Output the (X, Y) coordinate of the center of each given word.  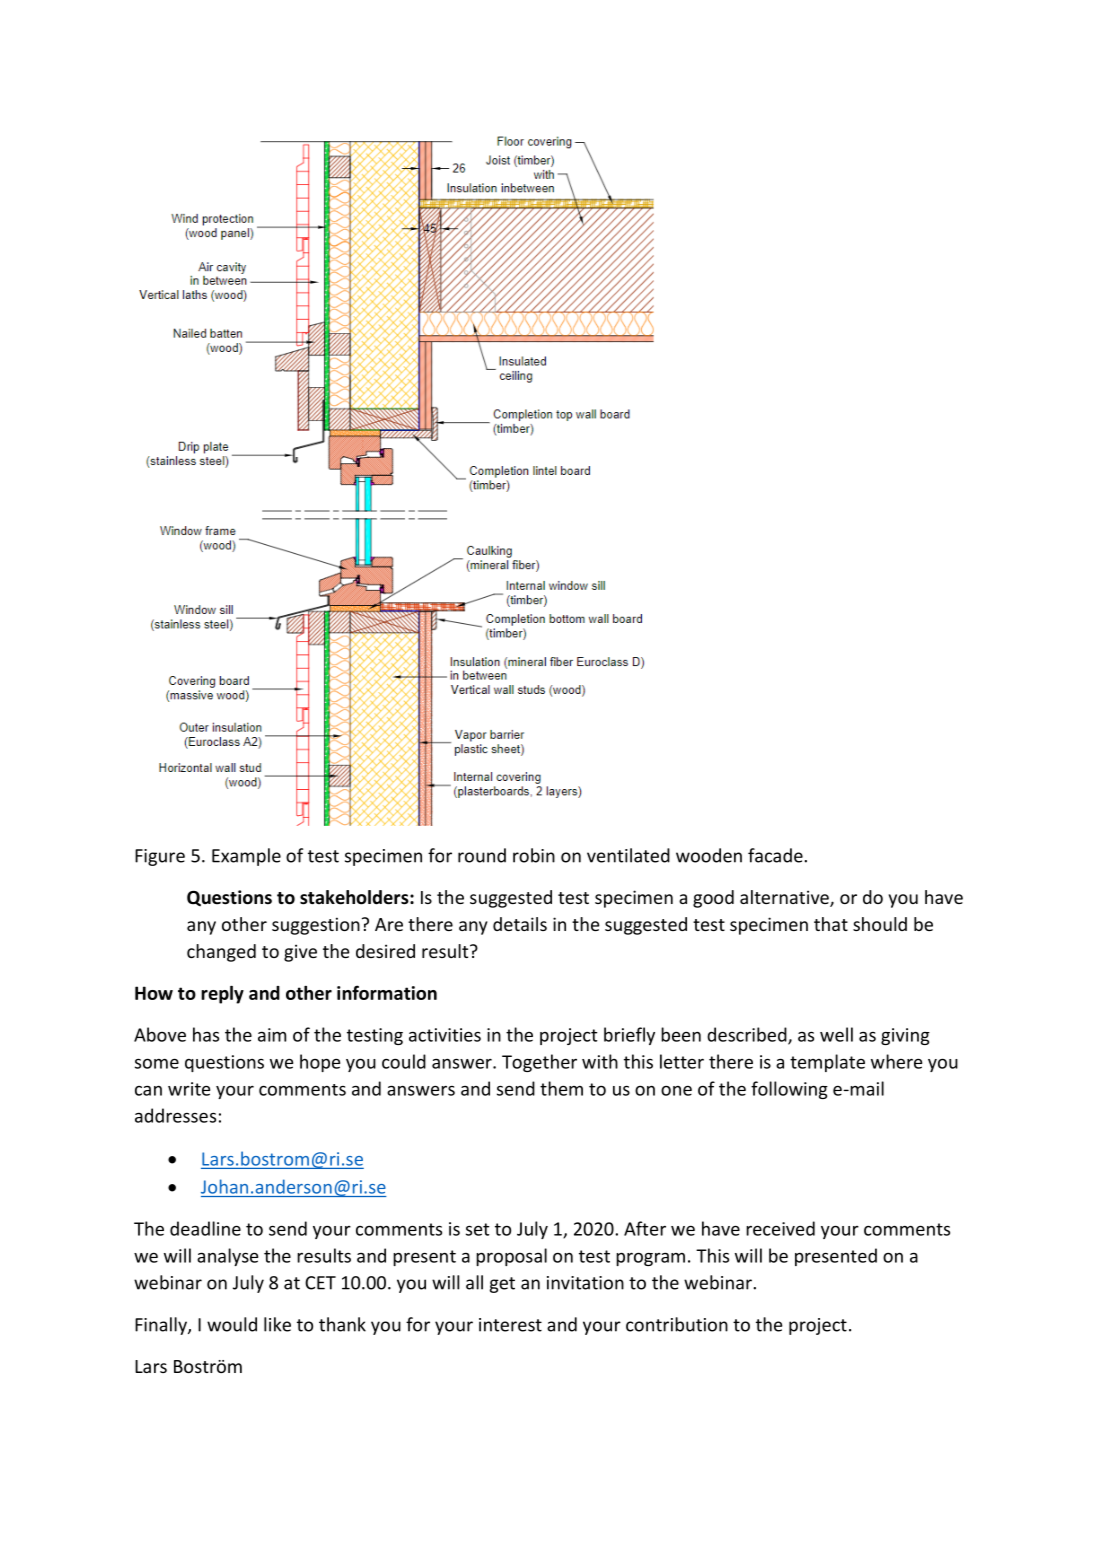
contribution (677, 1324)
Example (246, 857)
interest (510, 1325)
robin (534, 855)
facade (775, 855)
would (232, 1324)
